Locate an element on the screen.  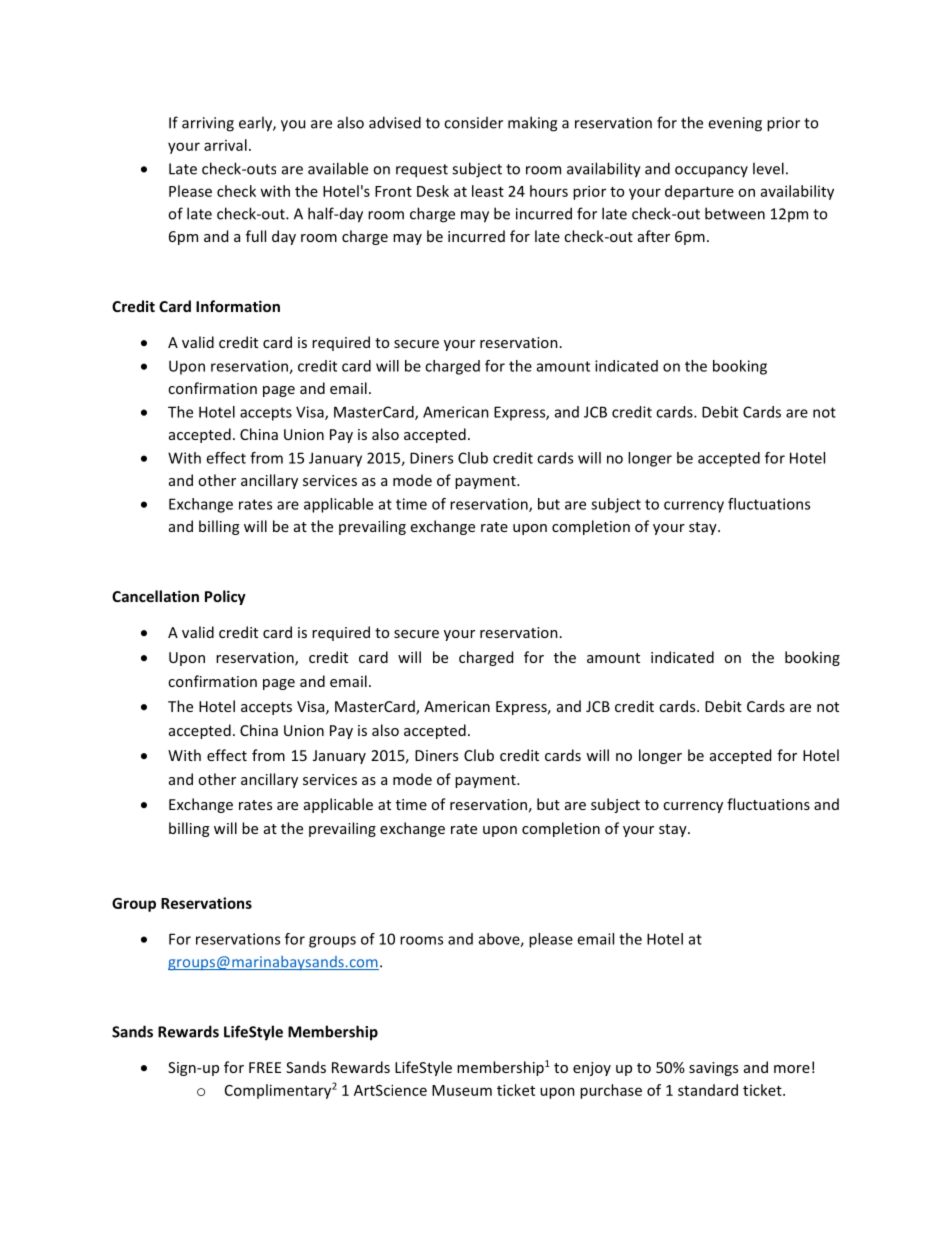
savings is located at coordinates (713, 1069).
